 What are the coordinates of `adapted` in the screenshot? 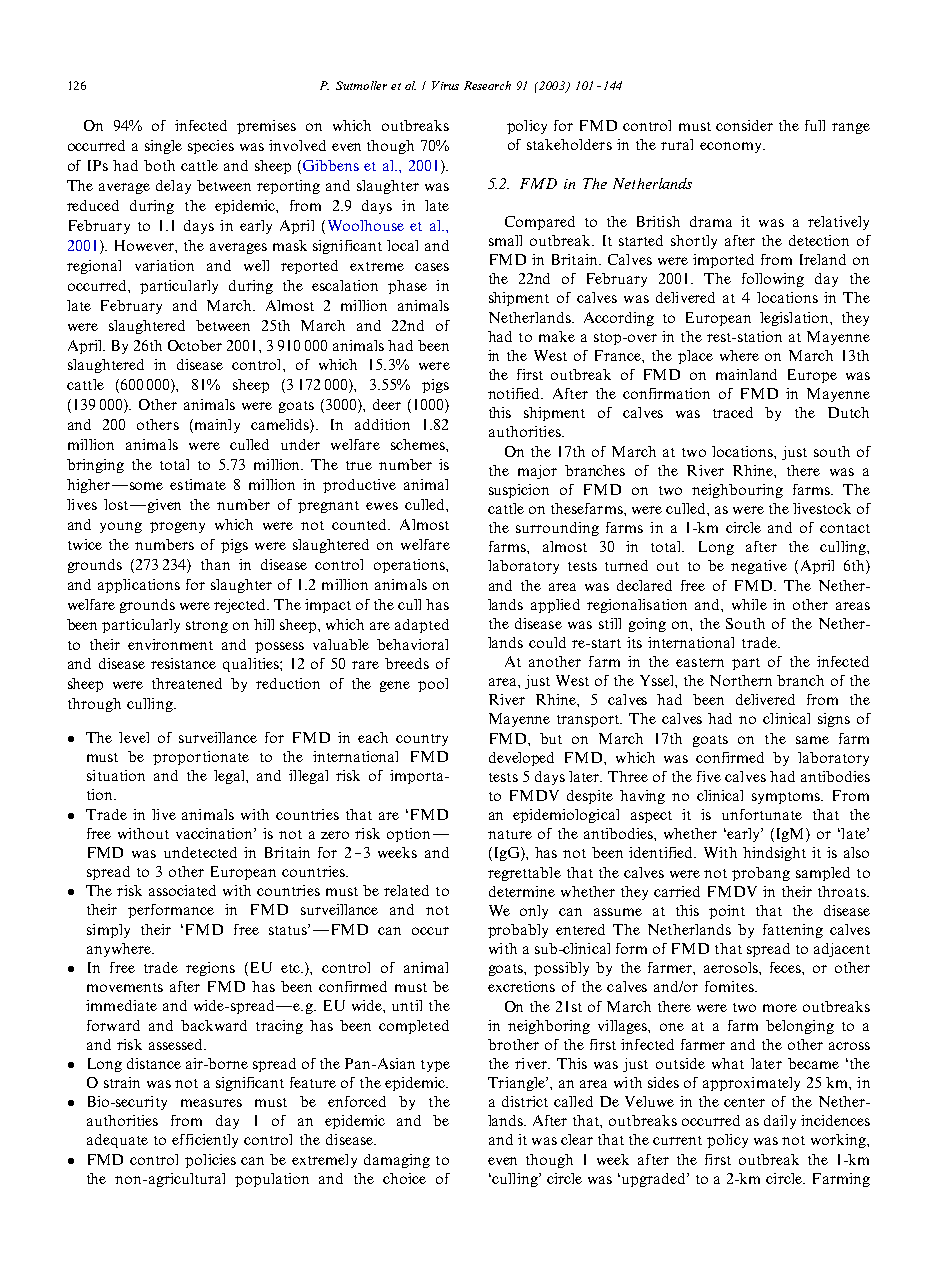 It's located at (422, 626).
